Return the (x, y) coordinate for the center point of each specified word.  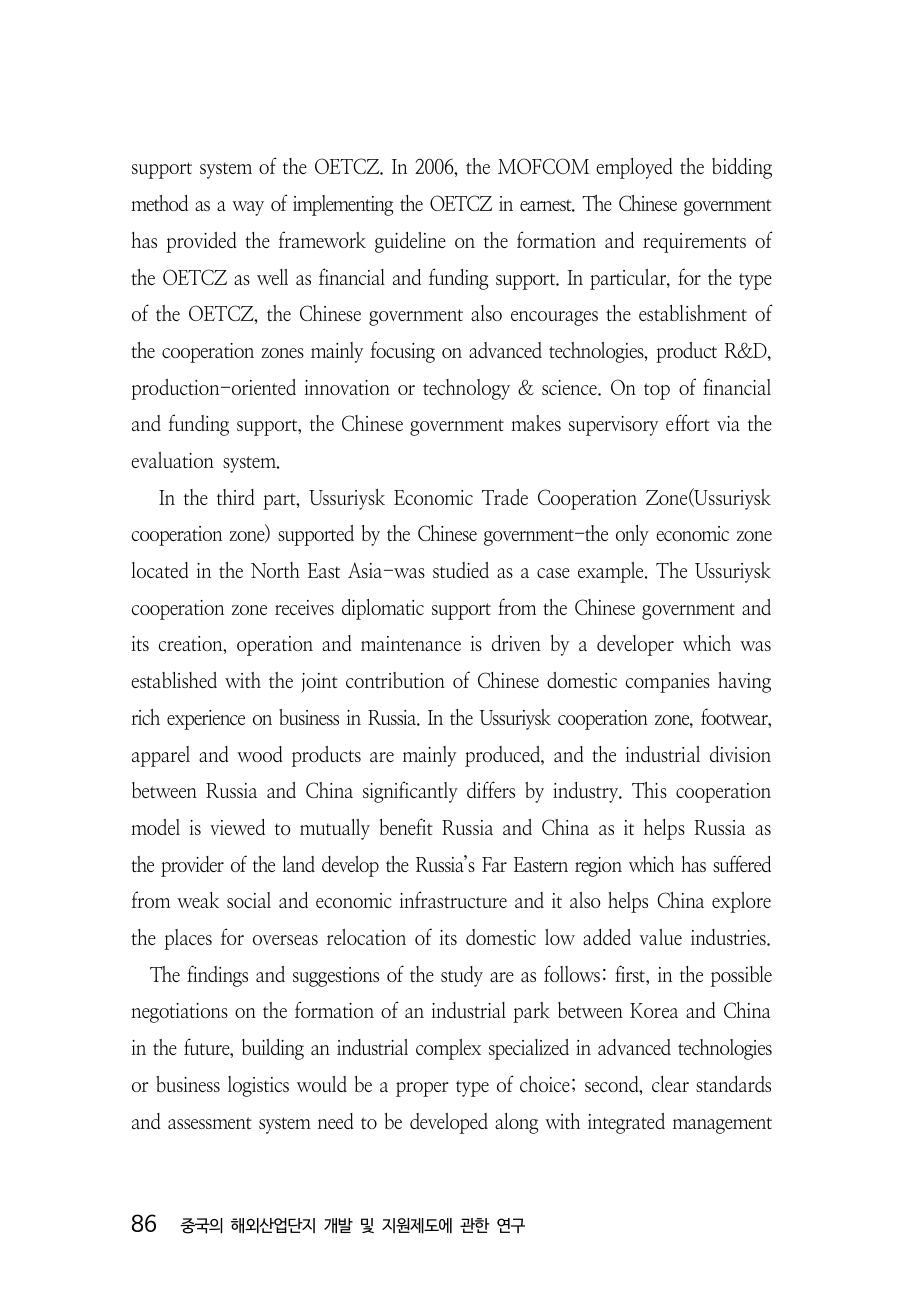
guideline (410, 242)
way (248, 208)
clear (670, 1084)
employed (634, 168)
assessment (210, 1123)
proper (422, 1089)
